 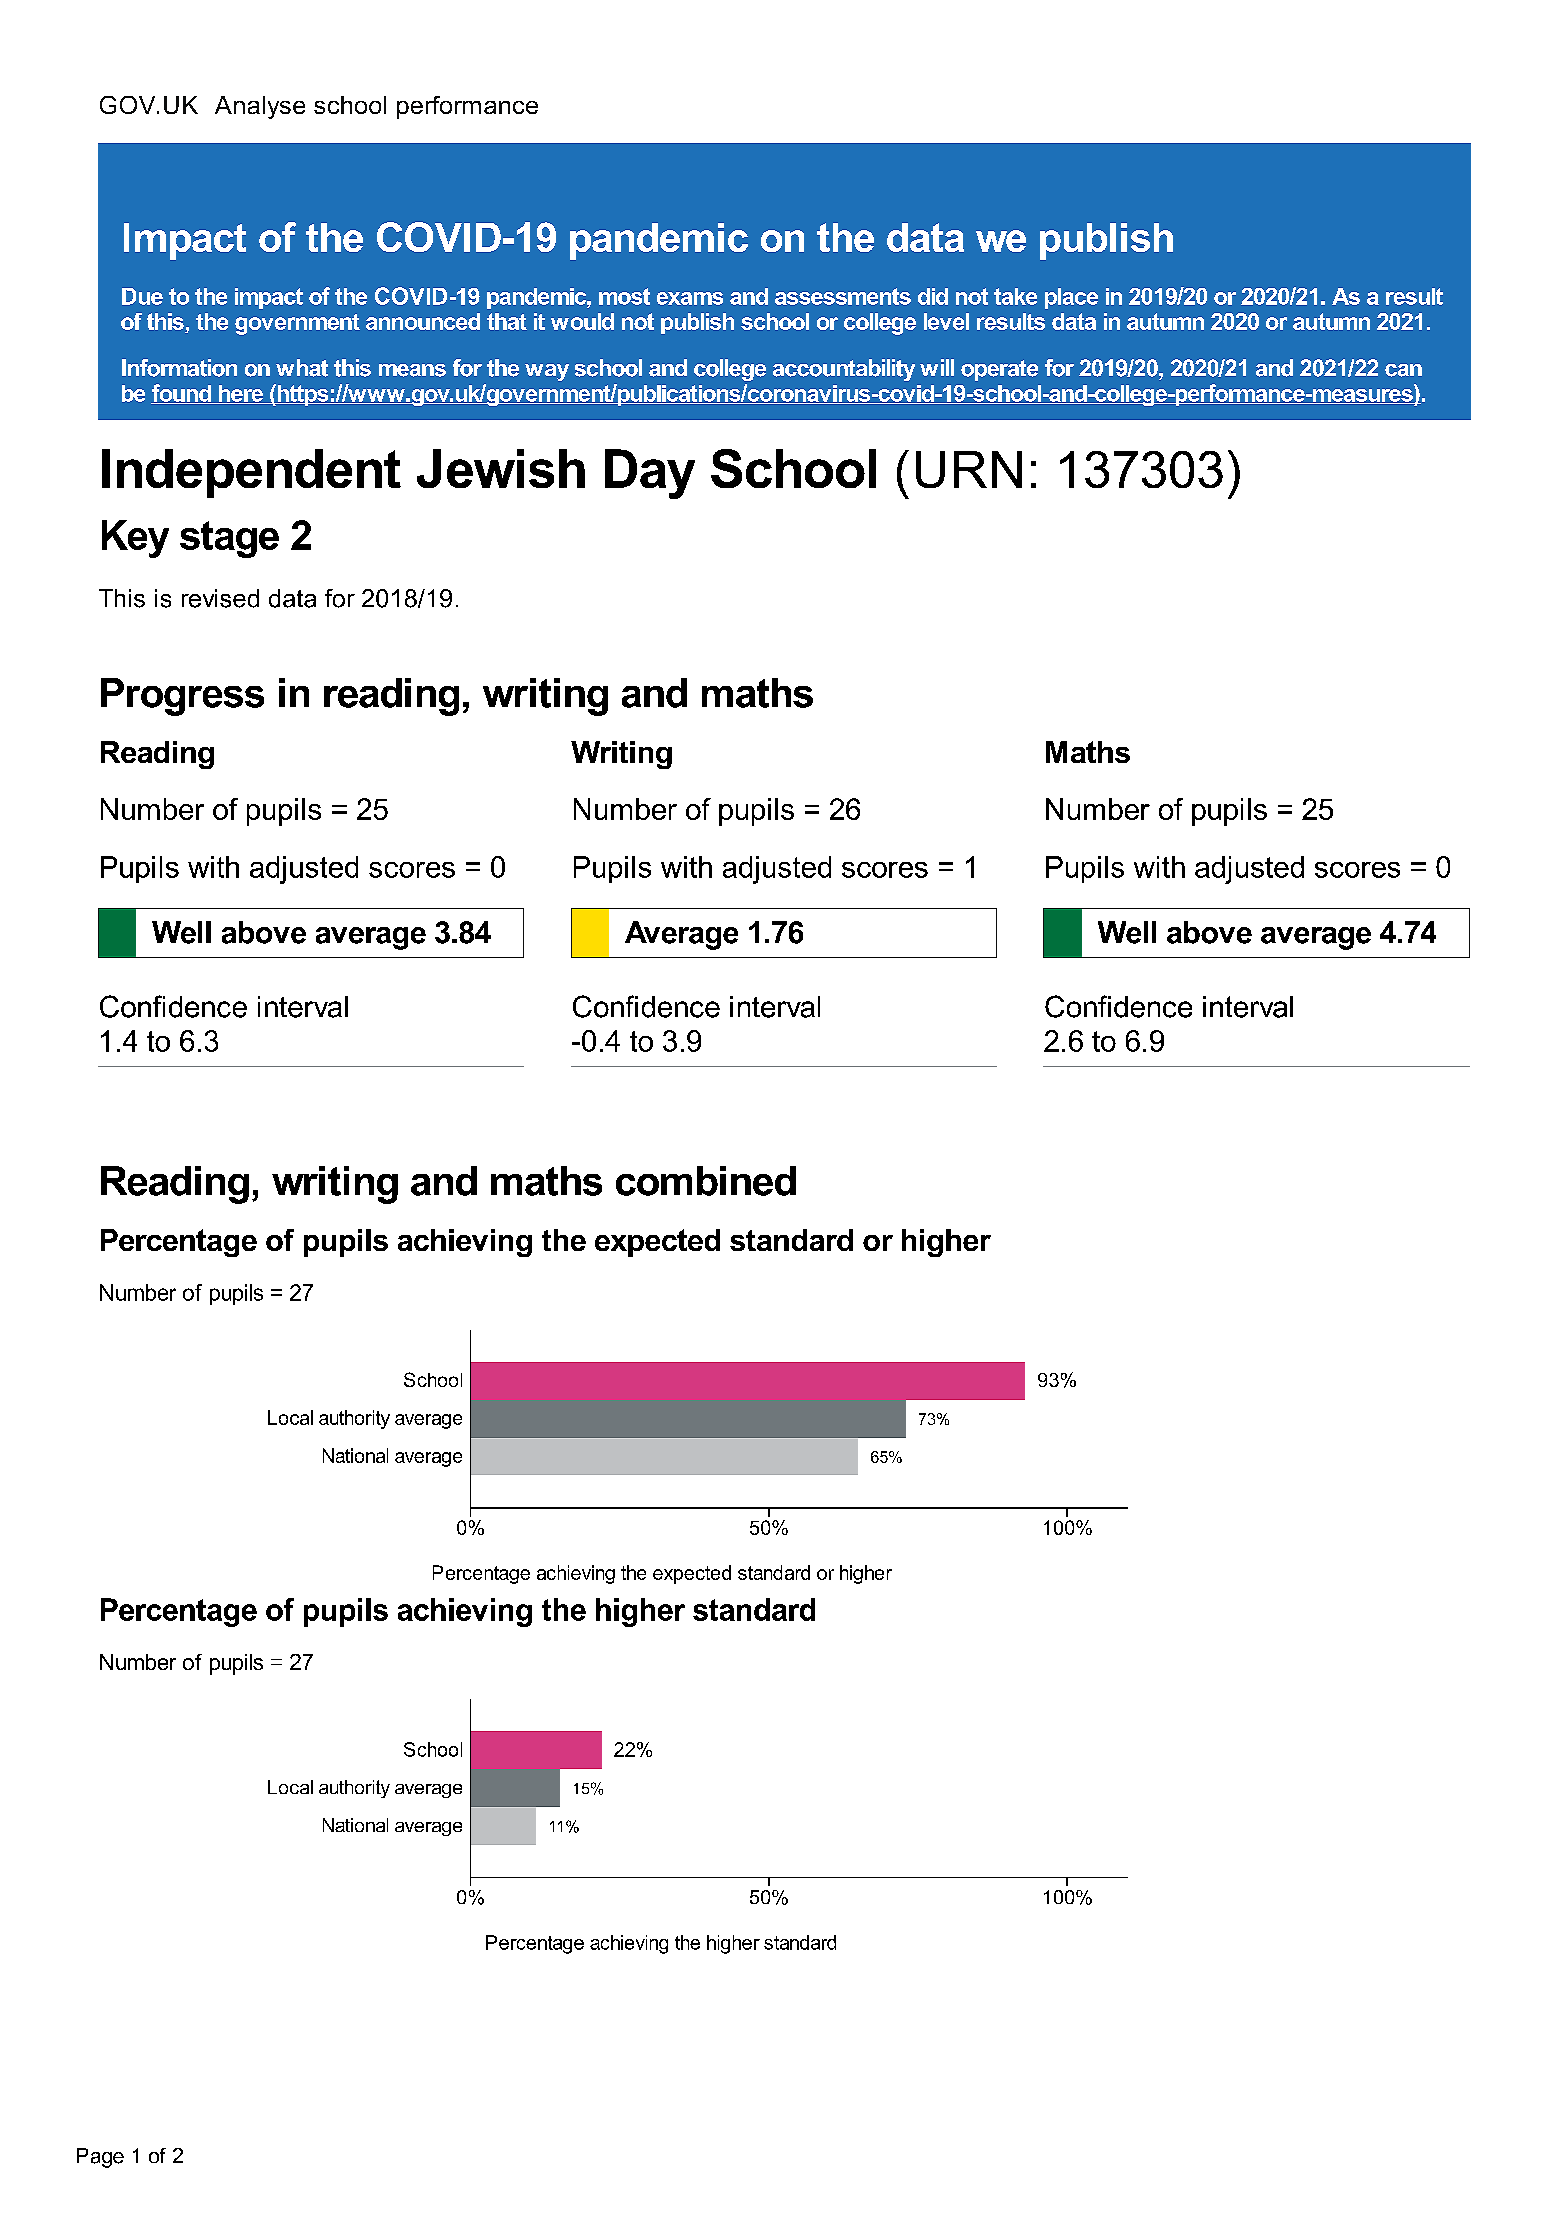 I want to click on Jewish, so click(x=501, y=468).
